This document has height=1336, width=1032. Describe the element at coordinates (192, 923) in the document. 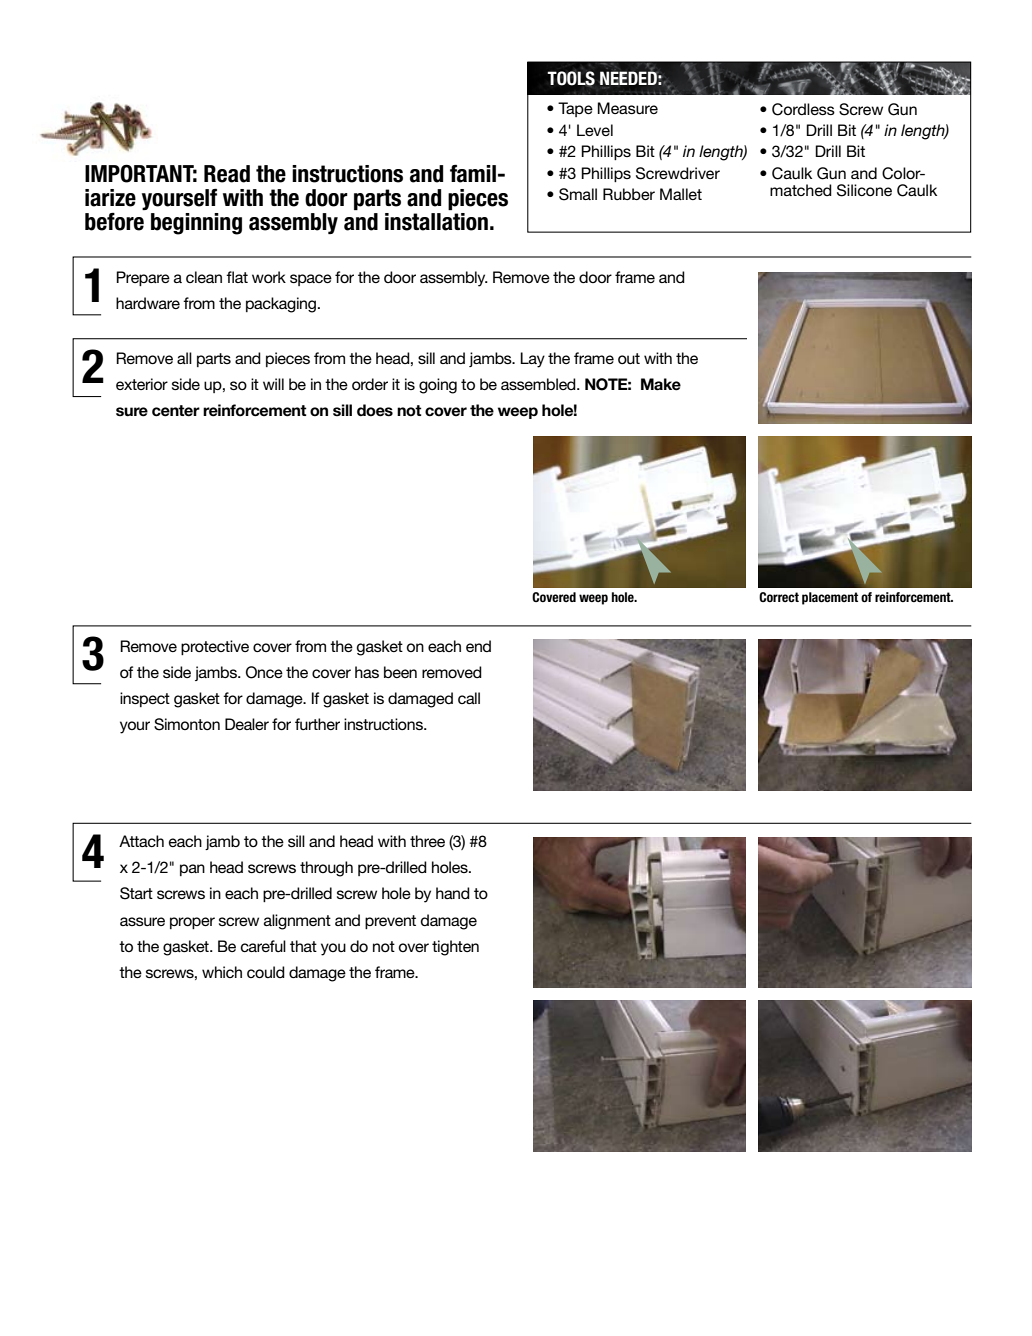

I see `proper` at that location.
